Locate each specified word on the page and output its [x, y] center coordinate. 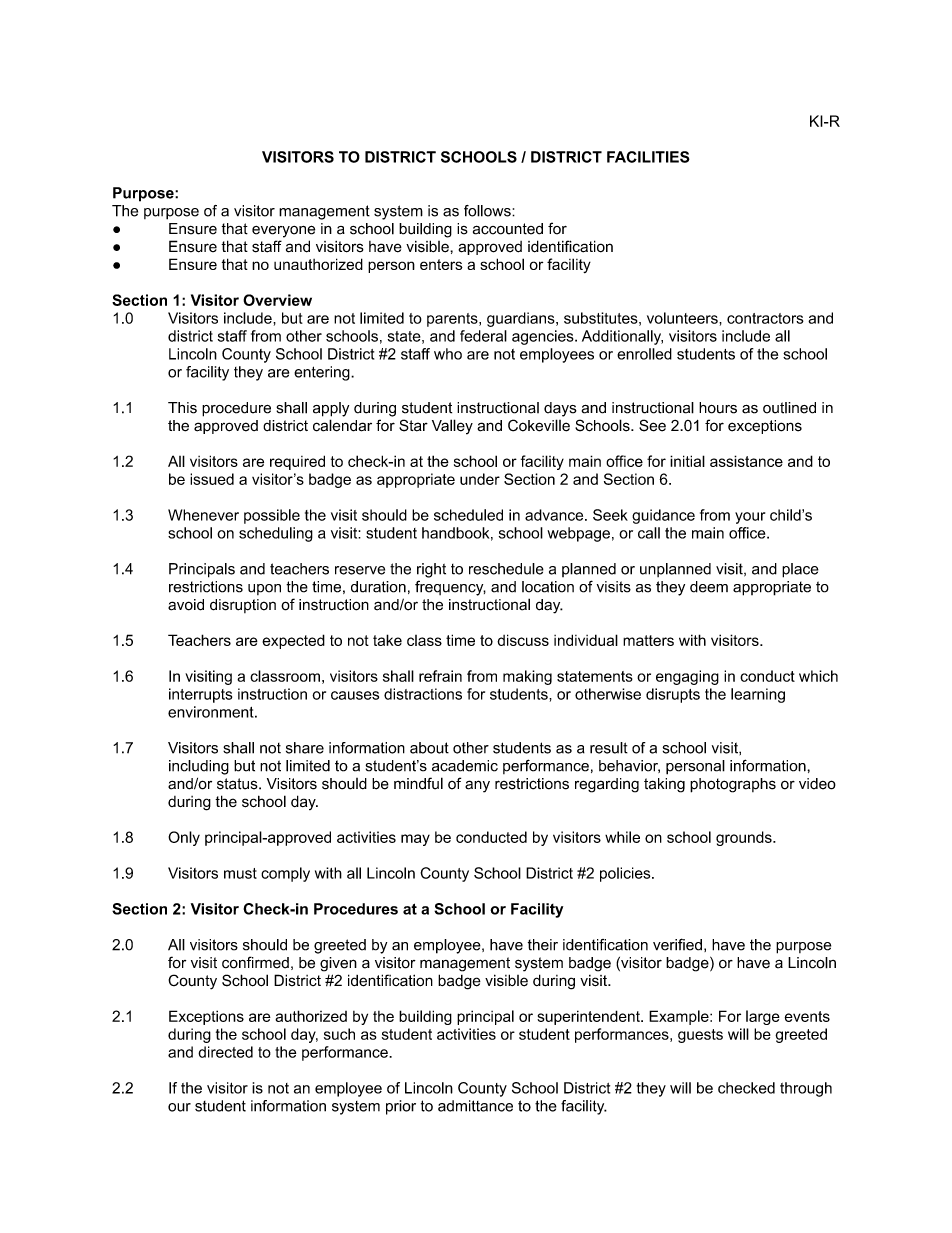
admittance [475, 1106]
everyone [283, 231]
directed [225, 1052]
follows [488, 211]
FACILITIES [648, 157]
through [806, 1089]
